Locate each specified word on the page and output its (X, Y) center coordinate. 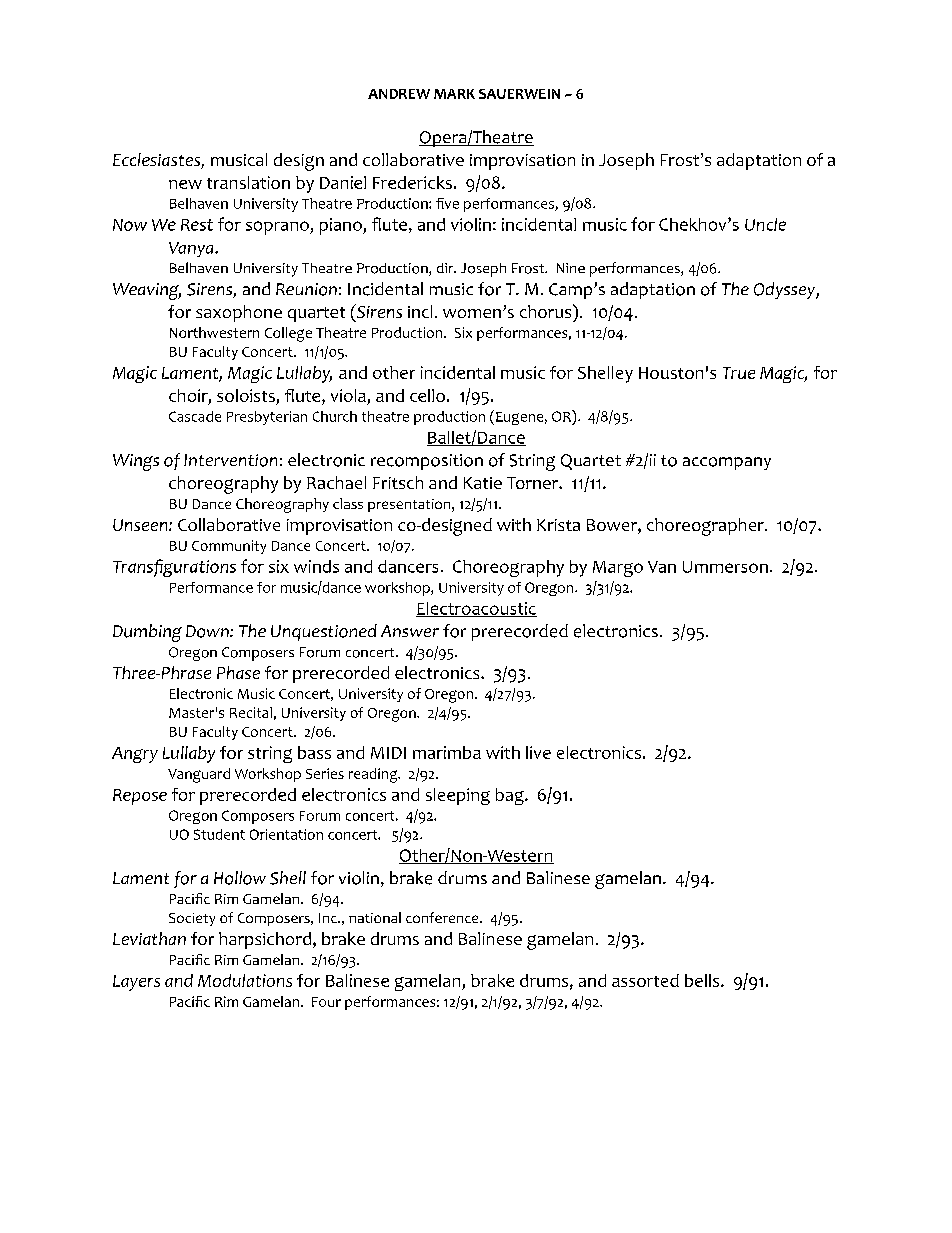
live (538, 752)
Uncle (765, 224)
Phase (238, 672)
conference (443, 917)
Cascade (195, 416)
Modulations (245, 980)
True (739, 373)
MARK (454, 94)
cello (427, 395)
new (185, 184)
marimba (447, 752)
